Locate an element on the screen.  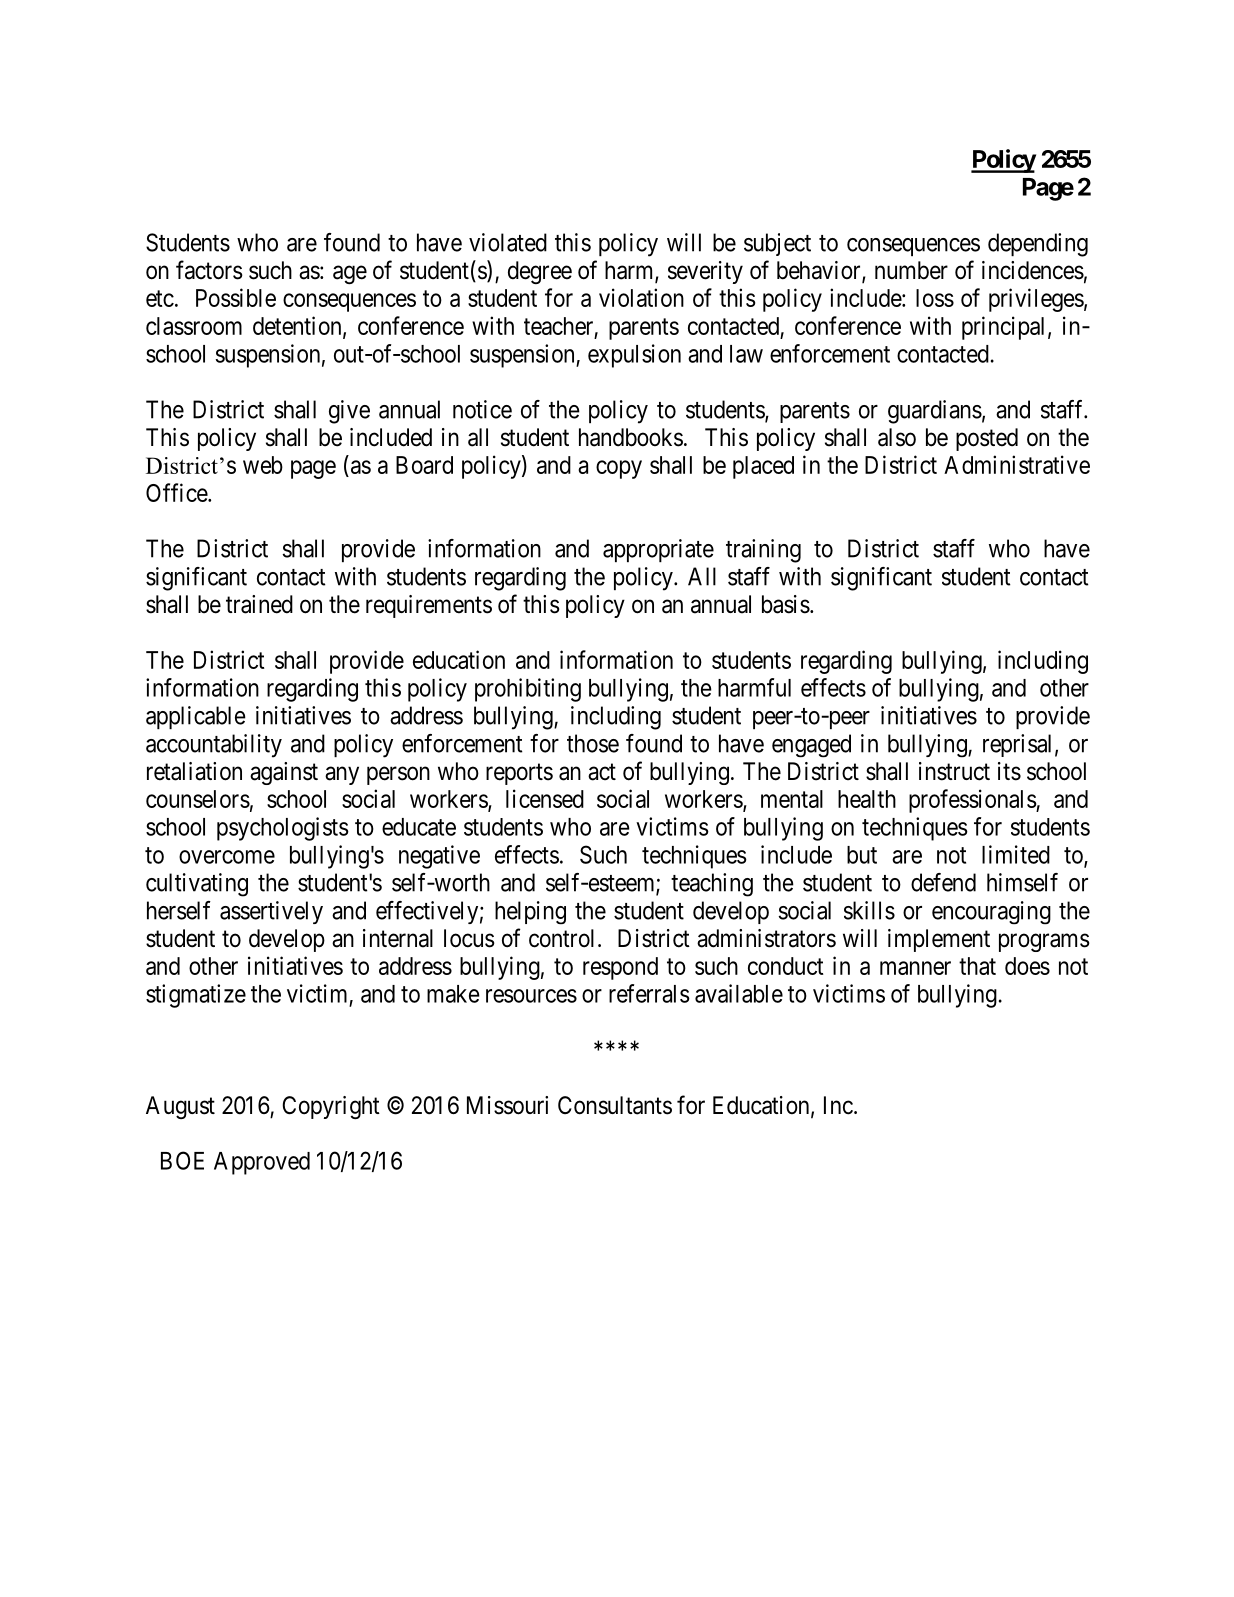
Consultants is located at coordinates (615, 1105).
